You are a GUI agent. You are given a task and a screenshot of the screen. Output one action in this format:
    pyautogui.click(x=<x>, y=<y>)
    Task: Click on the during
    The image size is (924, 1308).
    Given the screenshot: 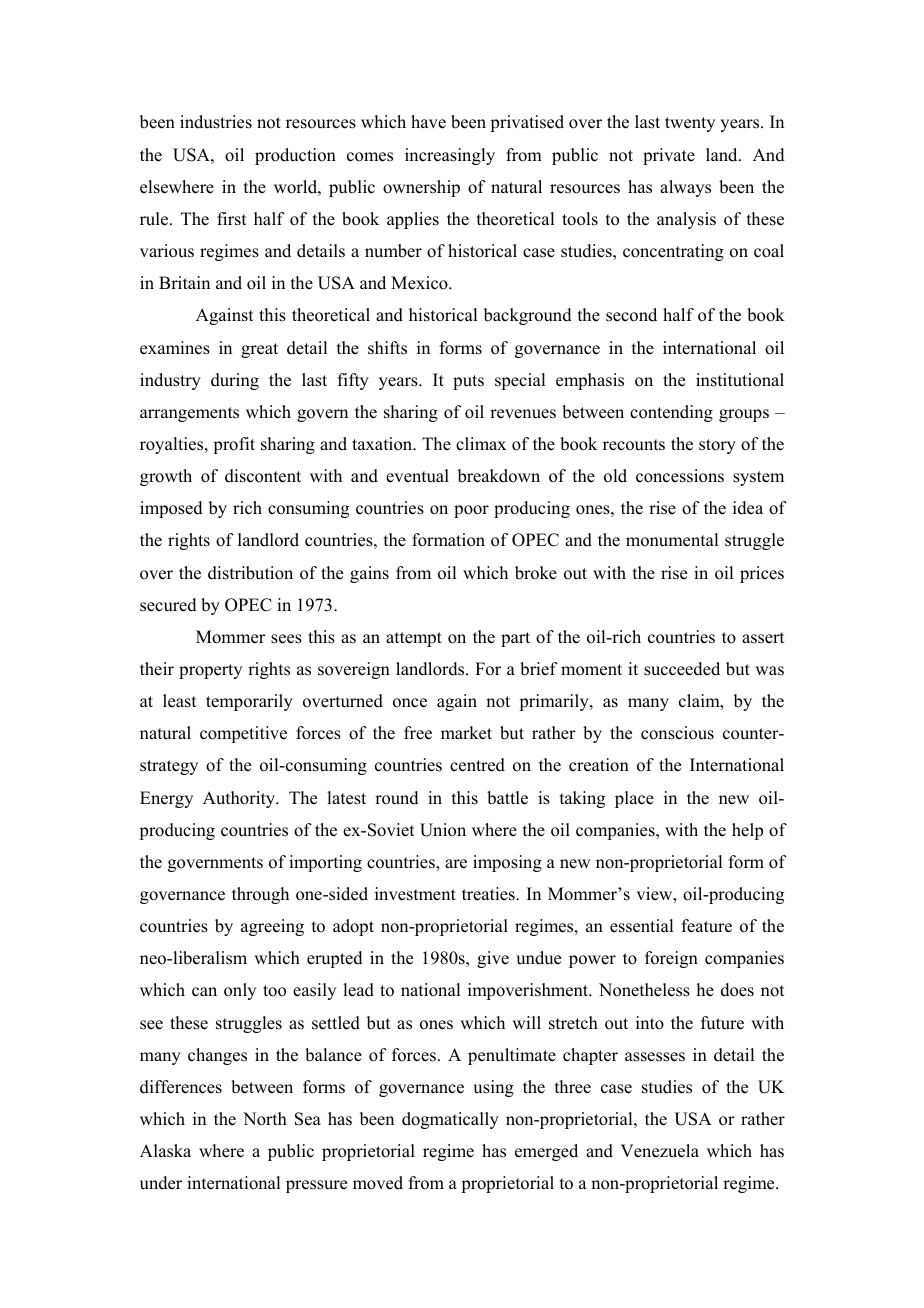 What is the action you would take?
    pyautogui.click(x=235, y=381)
